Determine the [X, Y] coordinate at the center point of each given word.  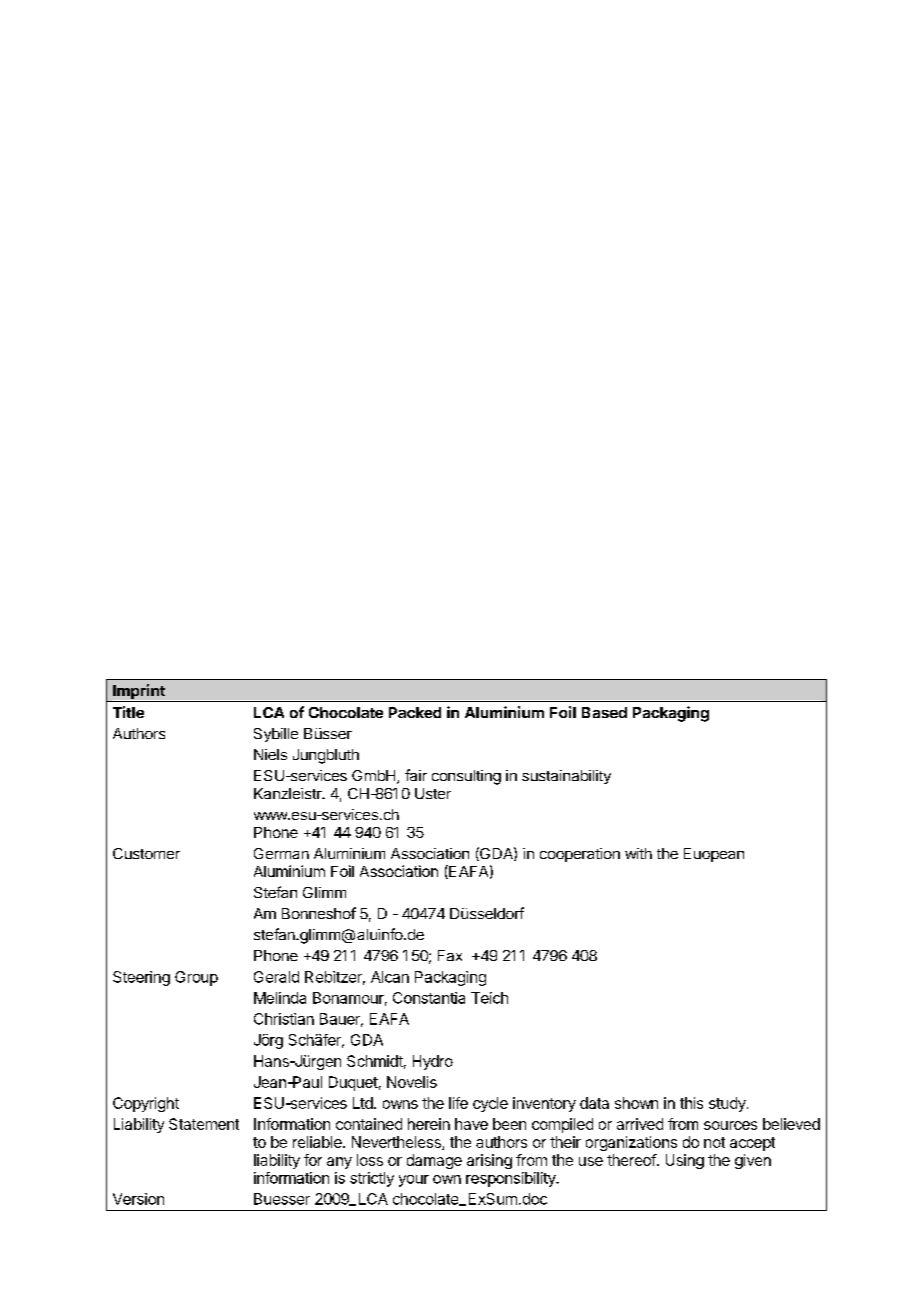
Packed [415, 712]
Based [604, 712]
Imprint [139, 693]
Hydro [433, 1062]
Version [138, 1199]
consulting [466, 777]
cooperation [580, 855]
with [638, 853]
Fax [450, 955]
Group [196, 978]
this [691, 1103]
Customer [146, 853]
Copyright [146, 1104]
